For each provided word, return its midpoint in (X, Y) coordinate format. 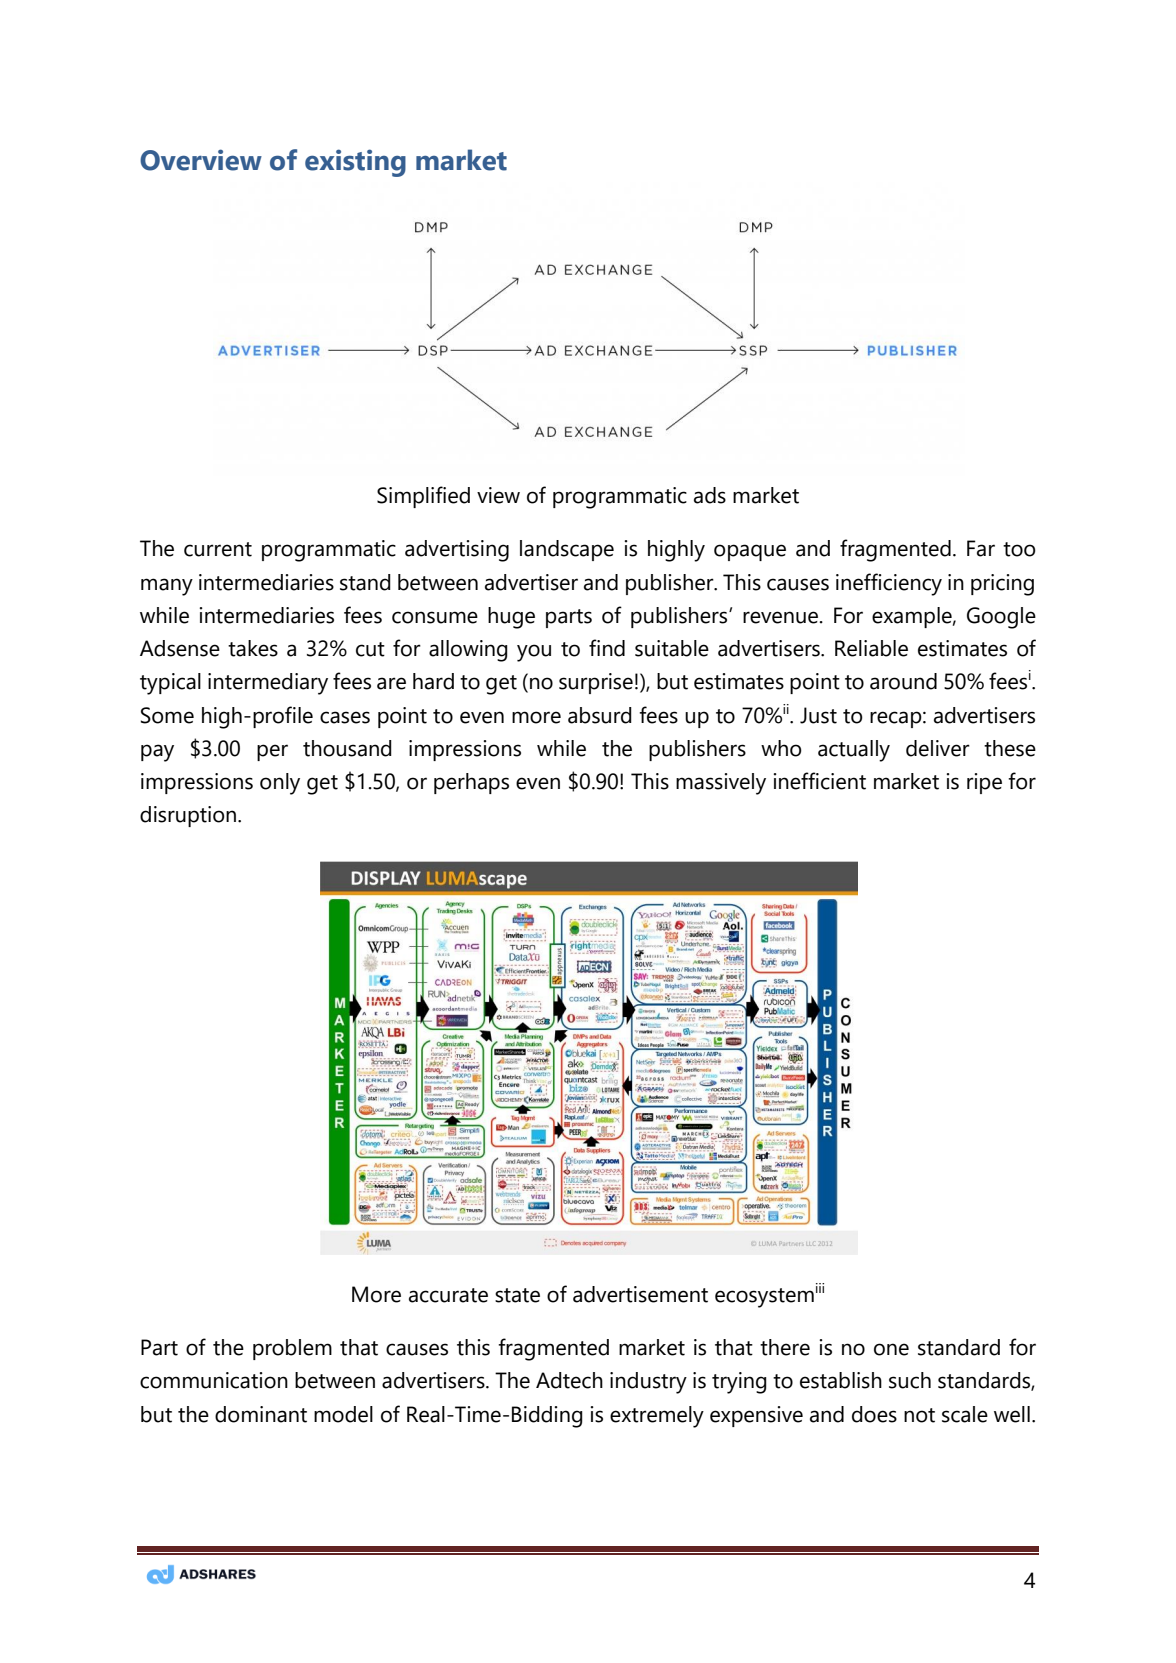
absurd (600, 715)
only (280, 784)
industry (648, 1383)
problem (292, 1349)
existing (355, 163)
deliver (938, 748)
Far (981, 548)
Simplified (423, 497)
